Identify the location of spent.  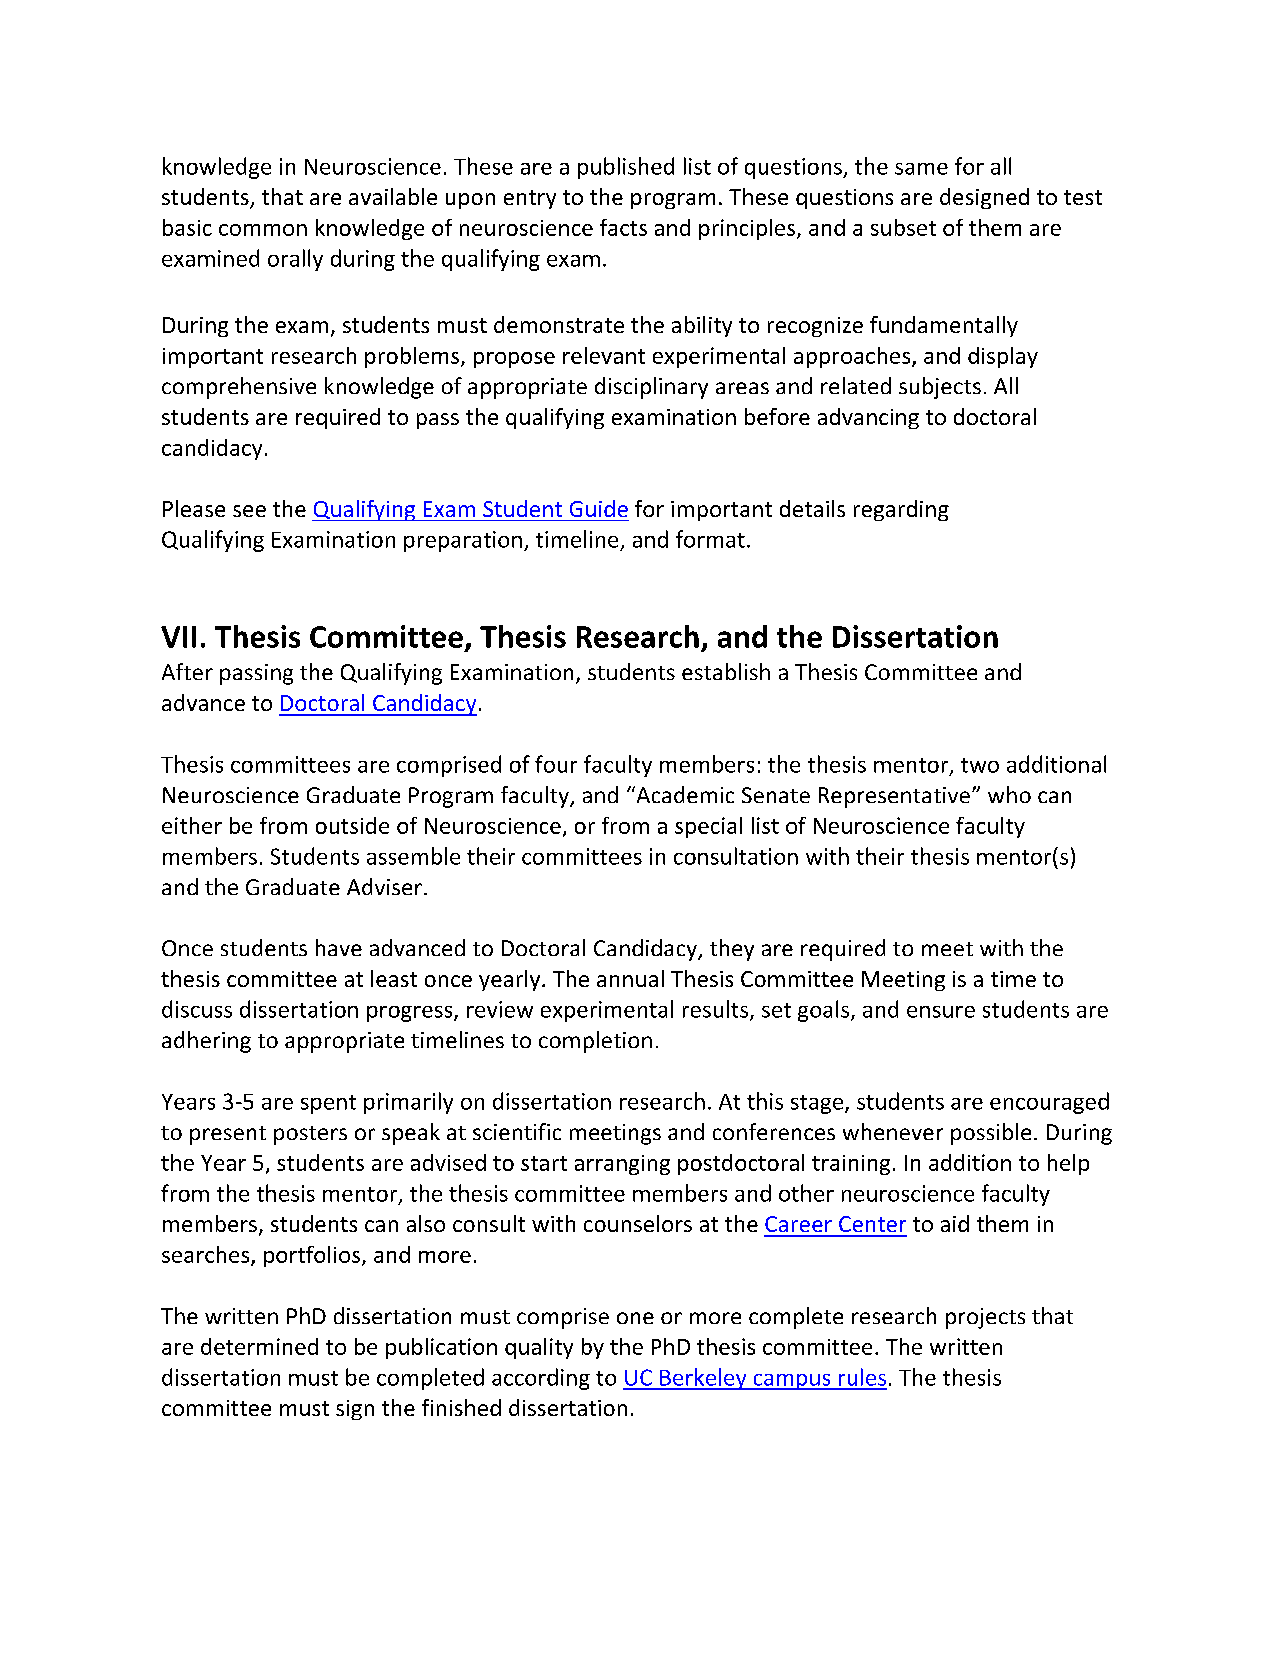
(328, 1104).
